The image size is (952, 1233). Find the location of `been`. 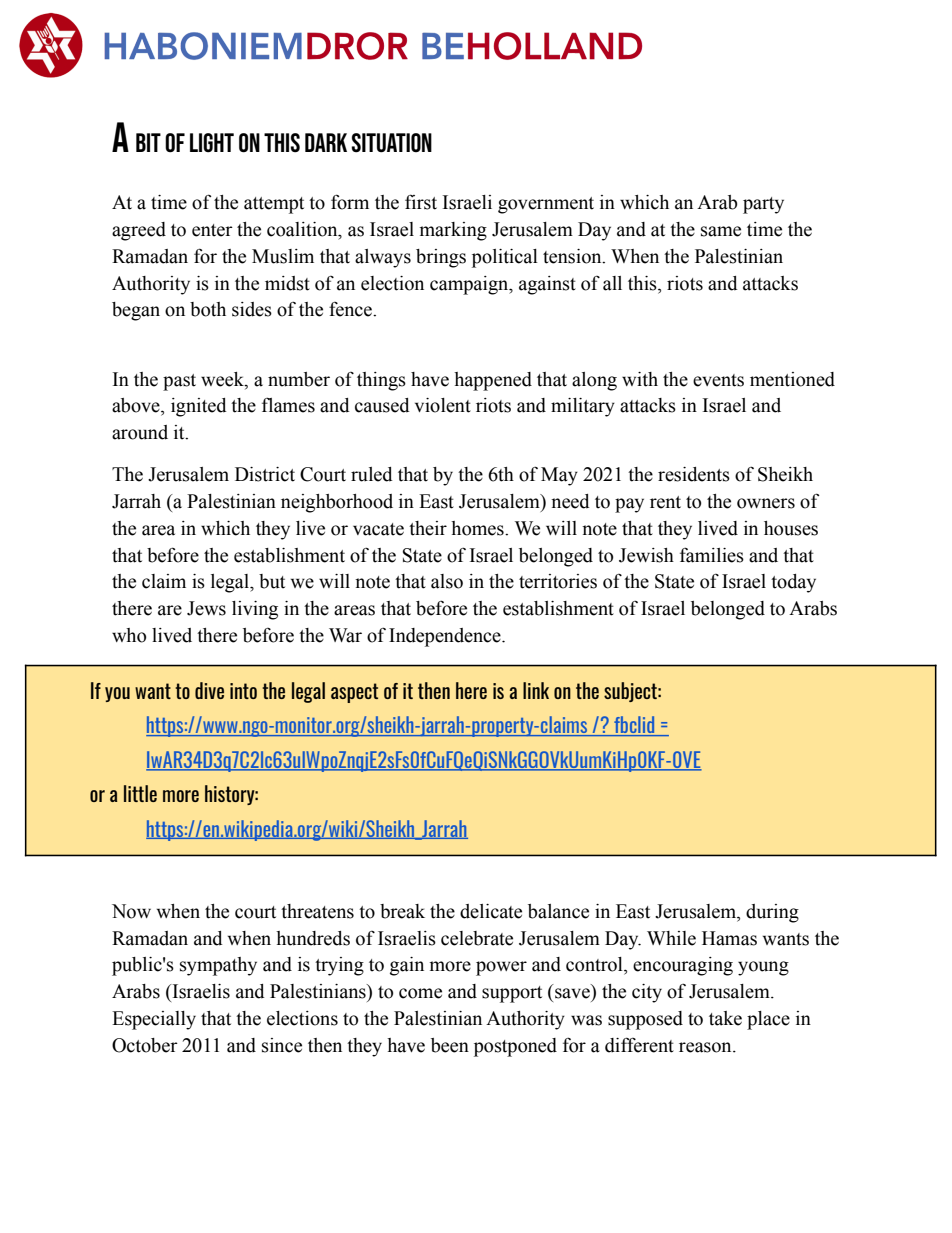

been is located at coordinates (450, 1045).
